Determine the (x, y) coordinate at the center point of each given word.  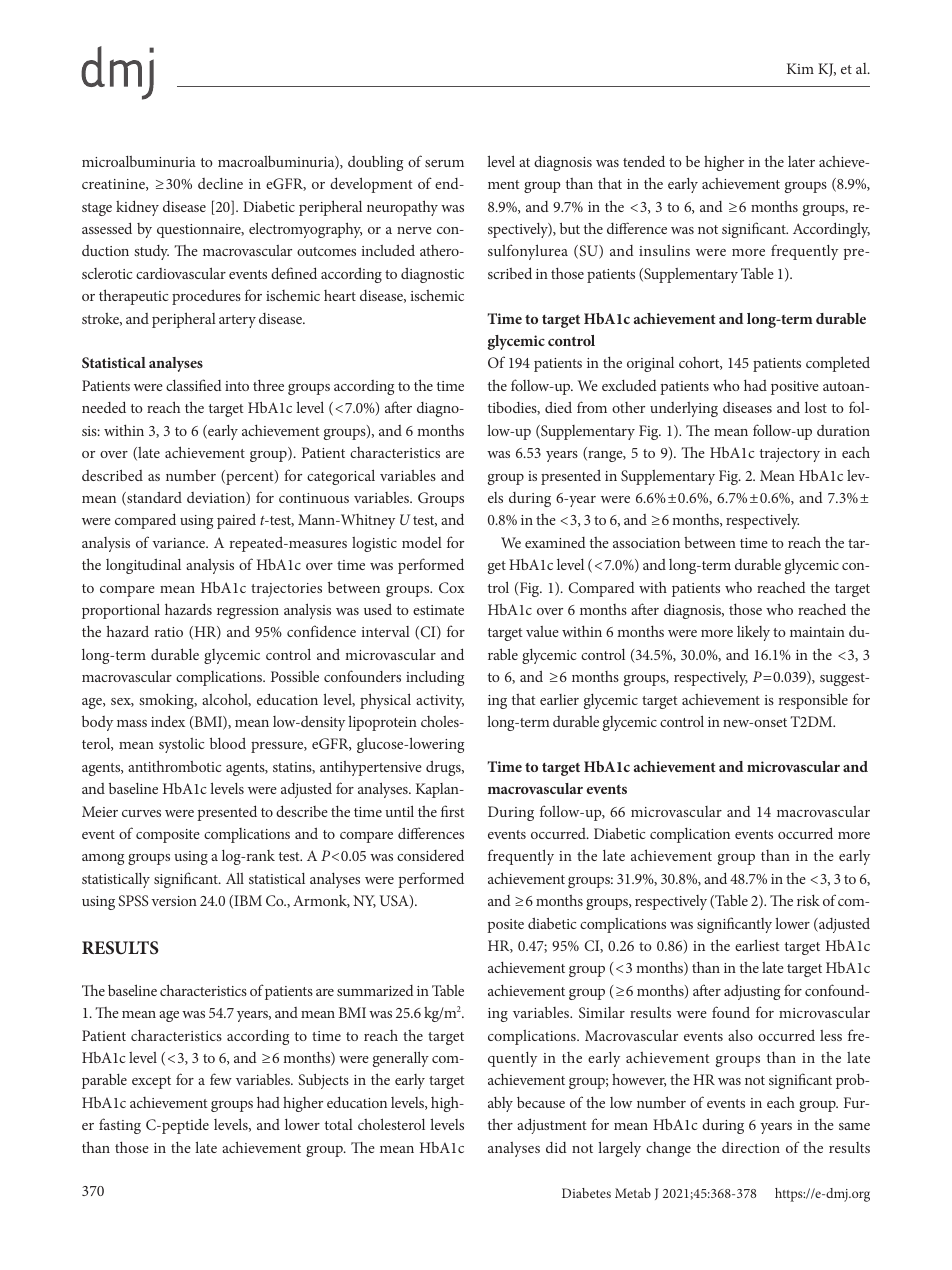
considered (430, 855)
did (556, 1147)
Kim (800, 68)
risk (808, 900)
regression (248, 612)
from (592, 407)
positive (795, 388)
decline (220, 183)
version (174, 901)
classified (194, 385)
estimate (438, 610)
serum (444, 163)
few (221, 1079)
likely (753, 633)
